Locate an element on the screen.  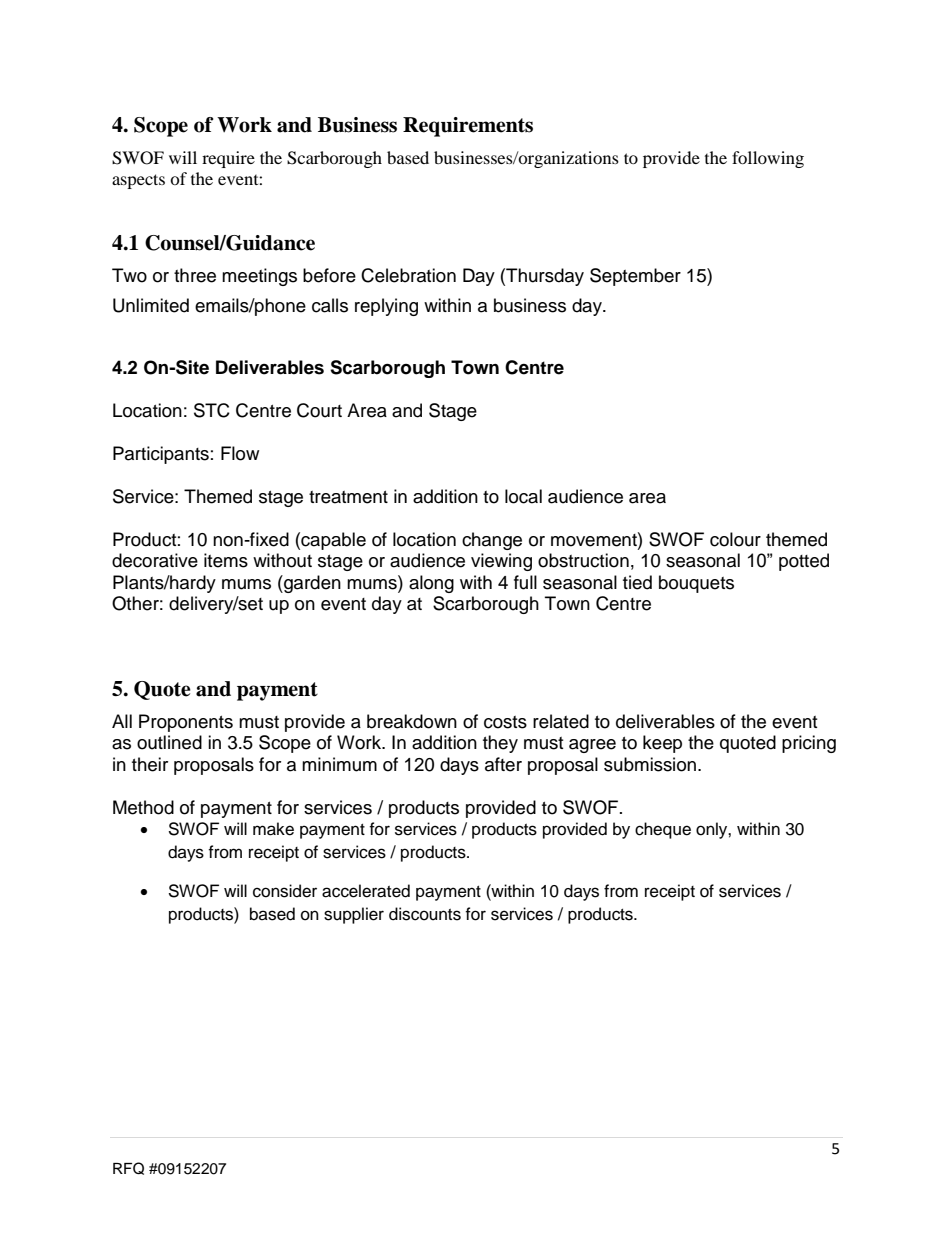
Celebration is located at coordinates (408, 275).
